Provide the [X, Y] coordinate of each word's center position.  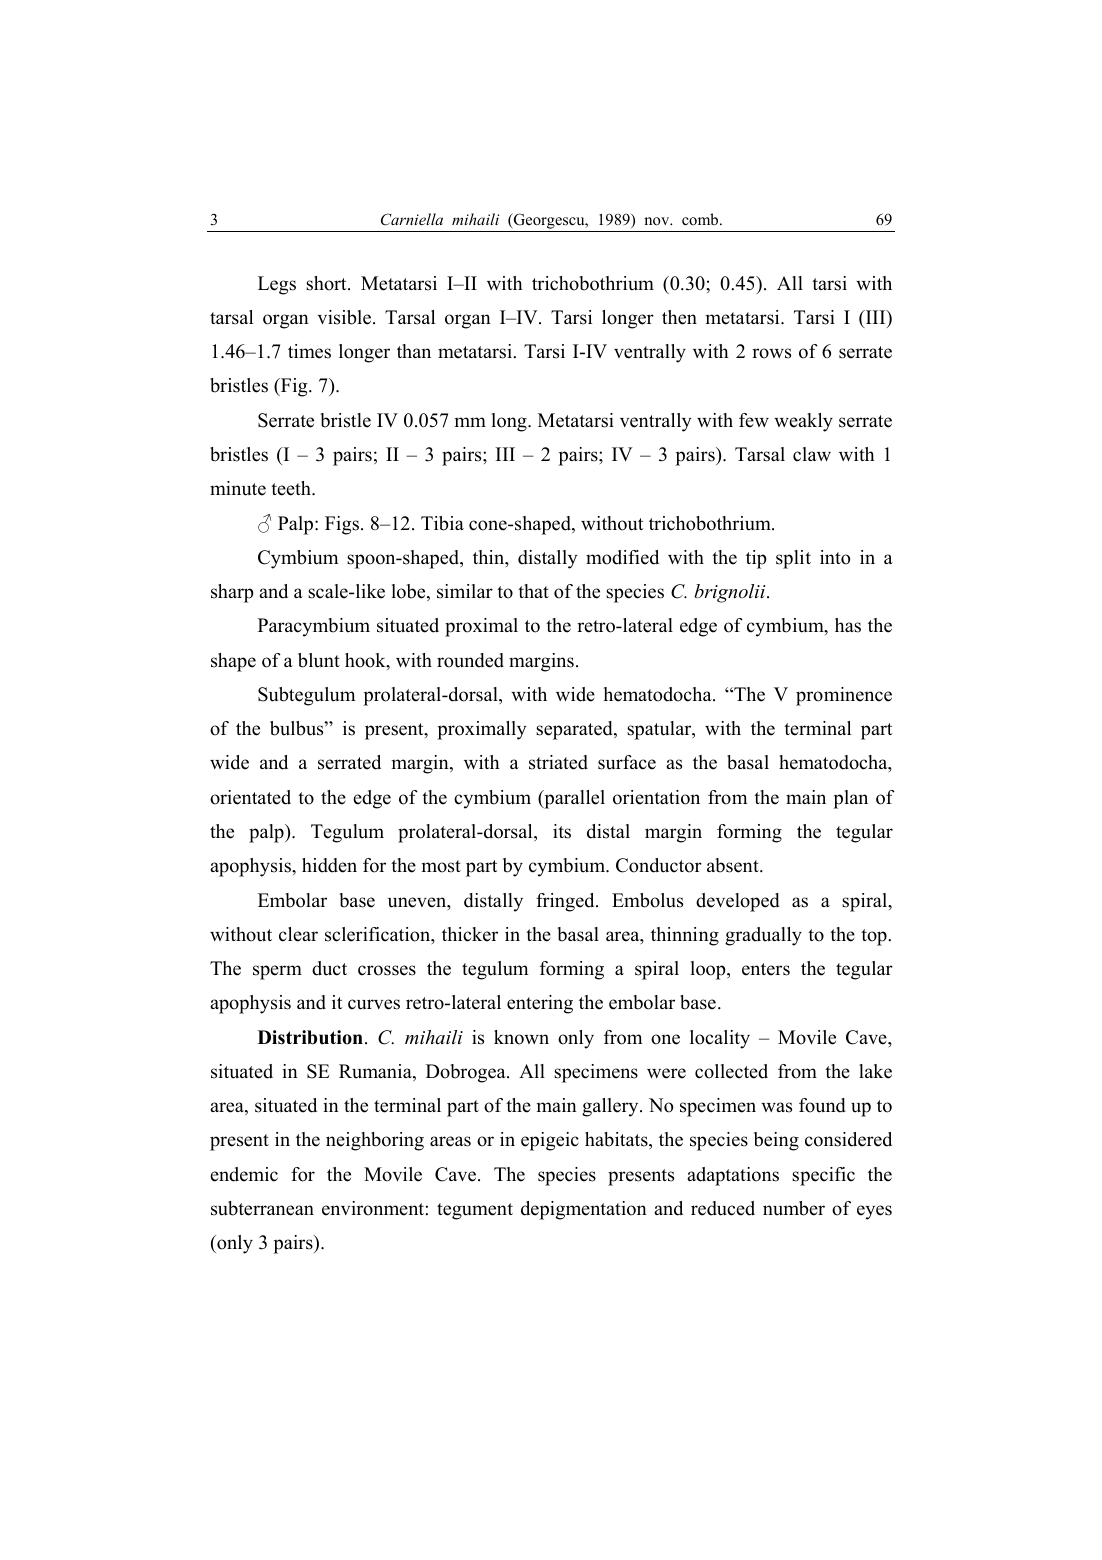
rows [771, 353]
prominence [844, 696]
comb [701, 219]
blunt [319, 660]
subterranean [262, 1208]
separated [575, 730]
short [327, 283]
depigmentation [584, 1210]
